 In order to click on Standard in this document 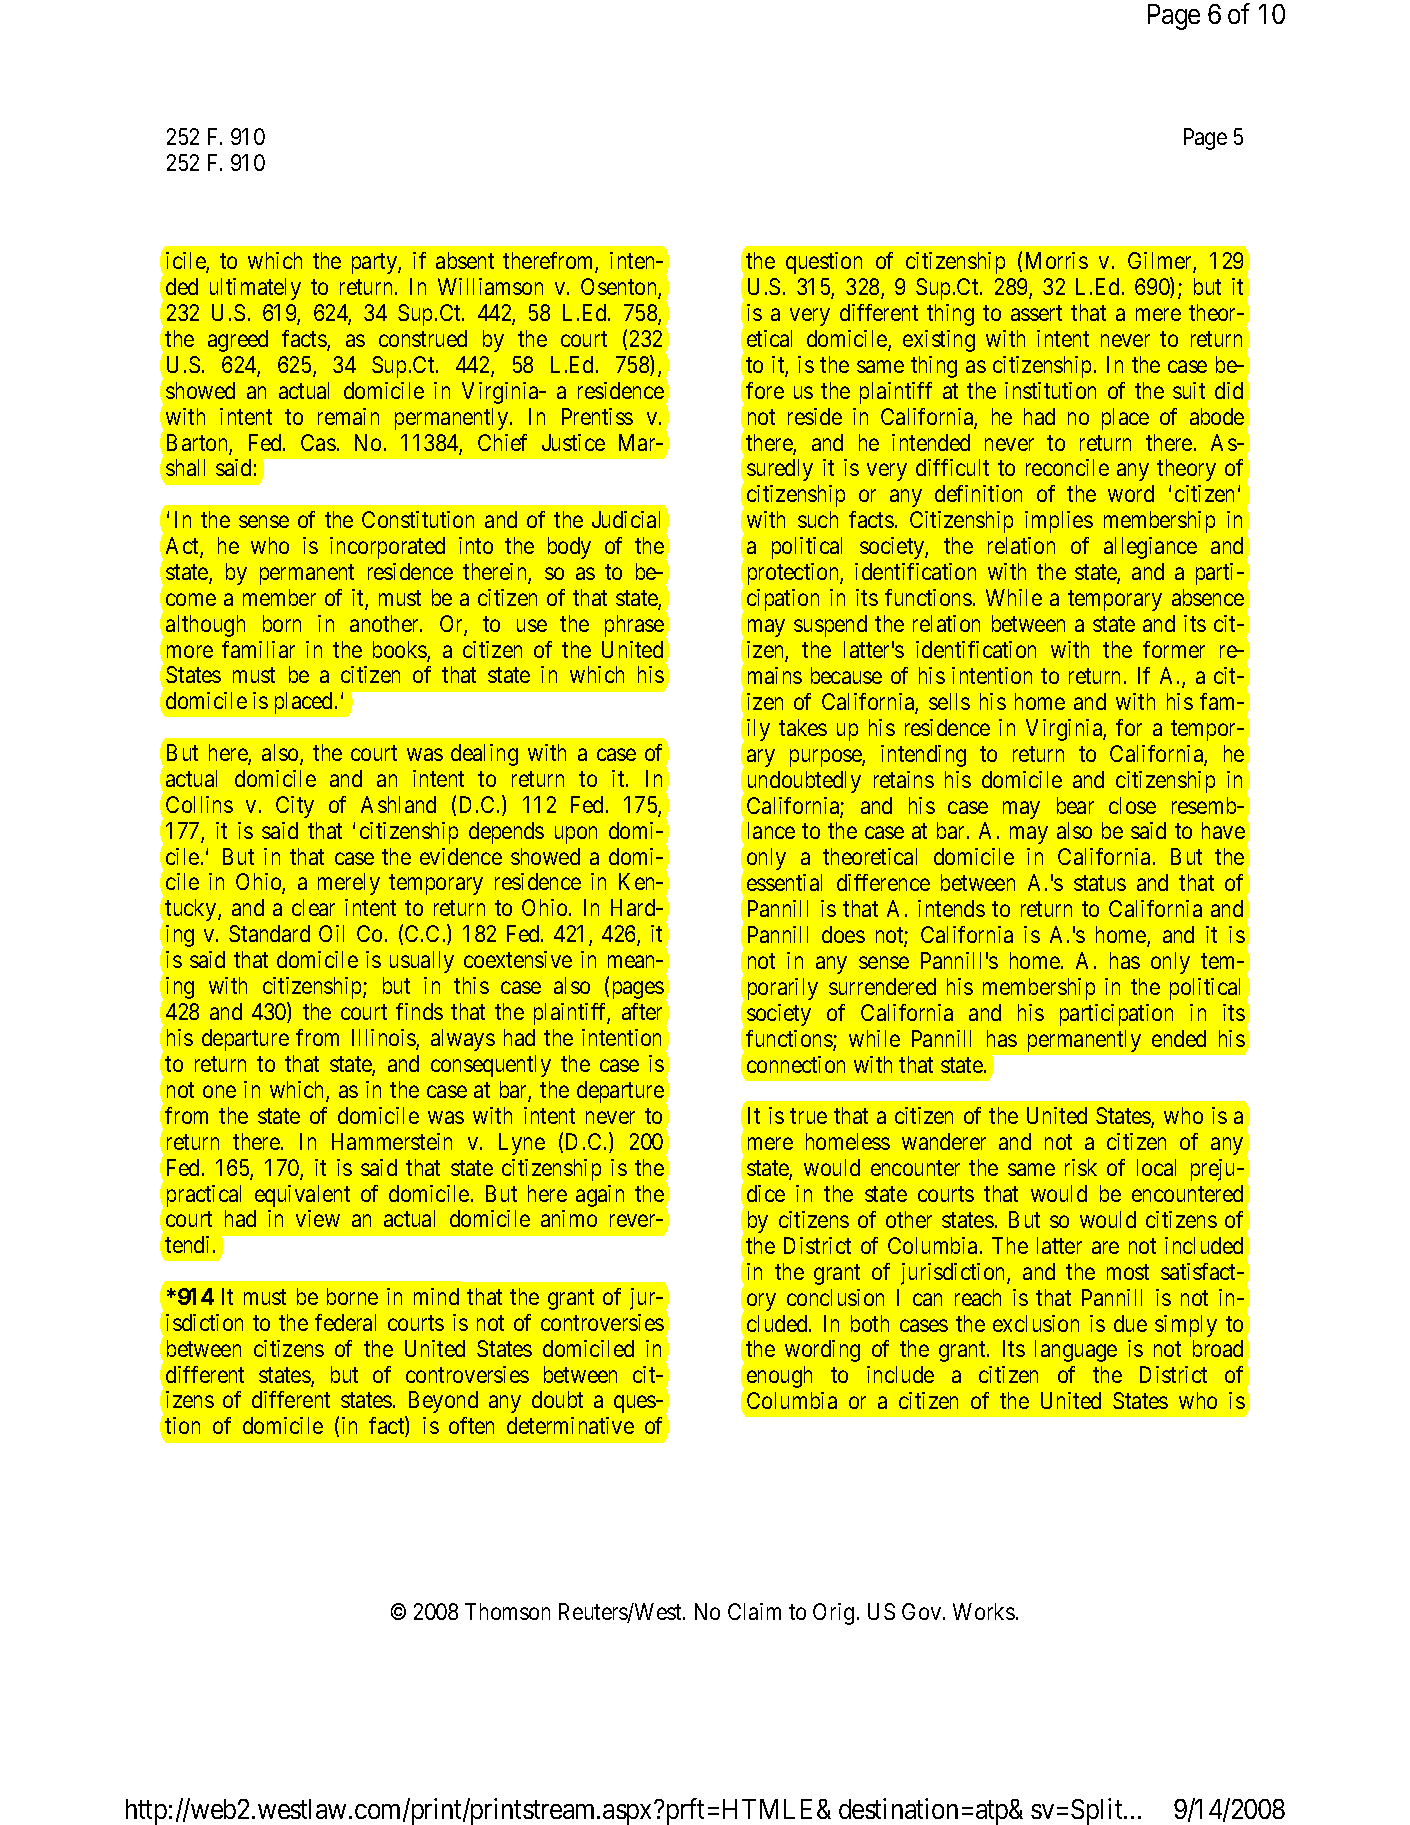, I will do `click(269, 933)`.
